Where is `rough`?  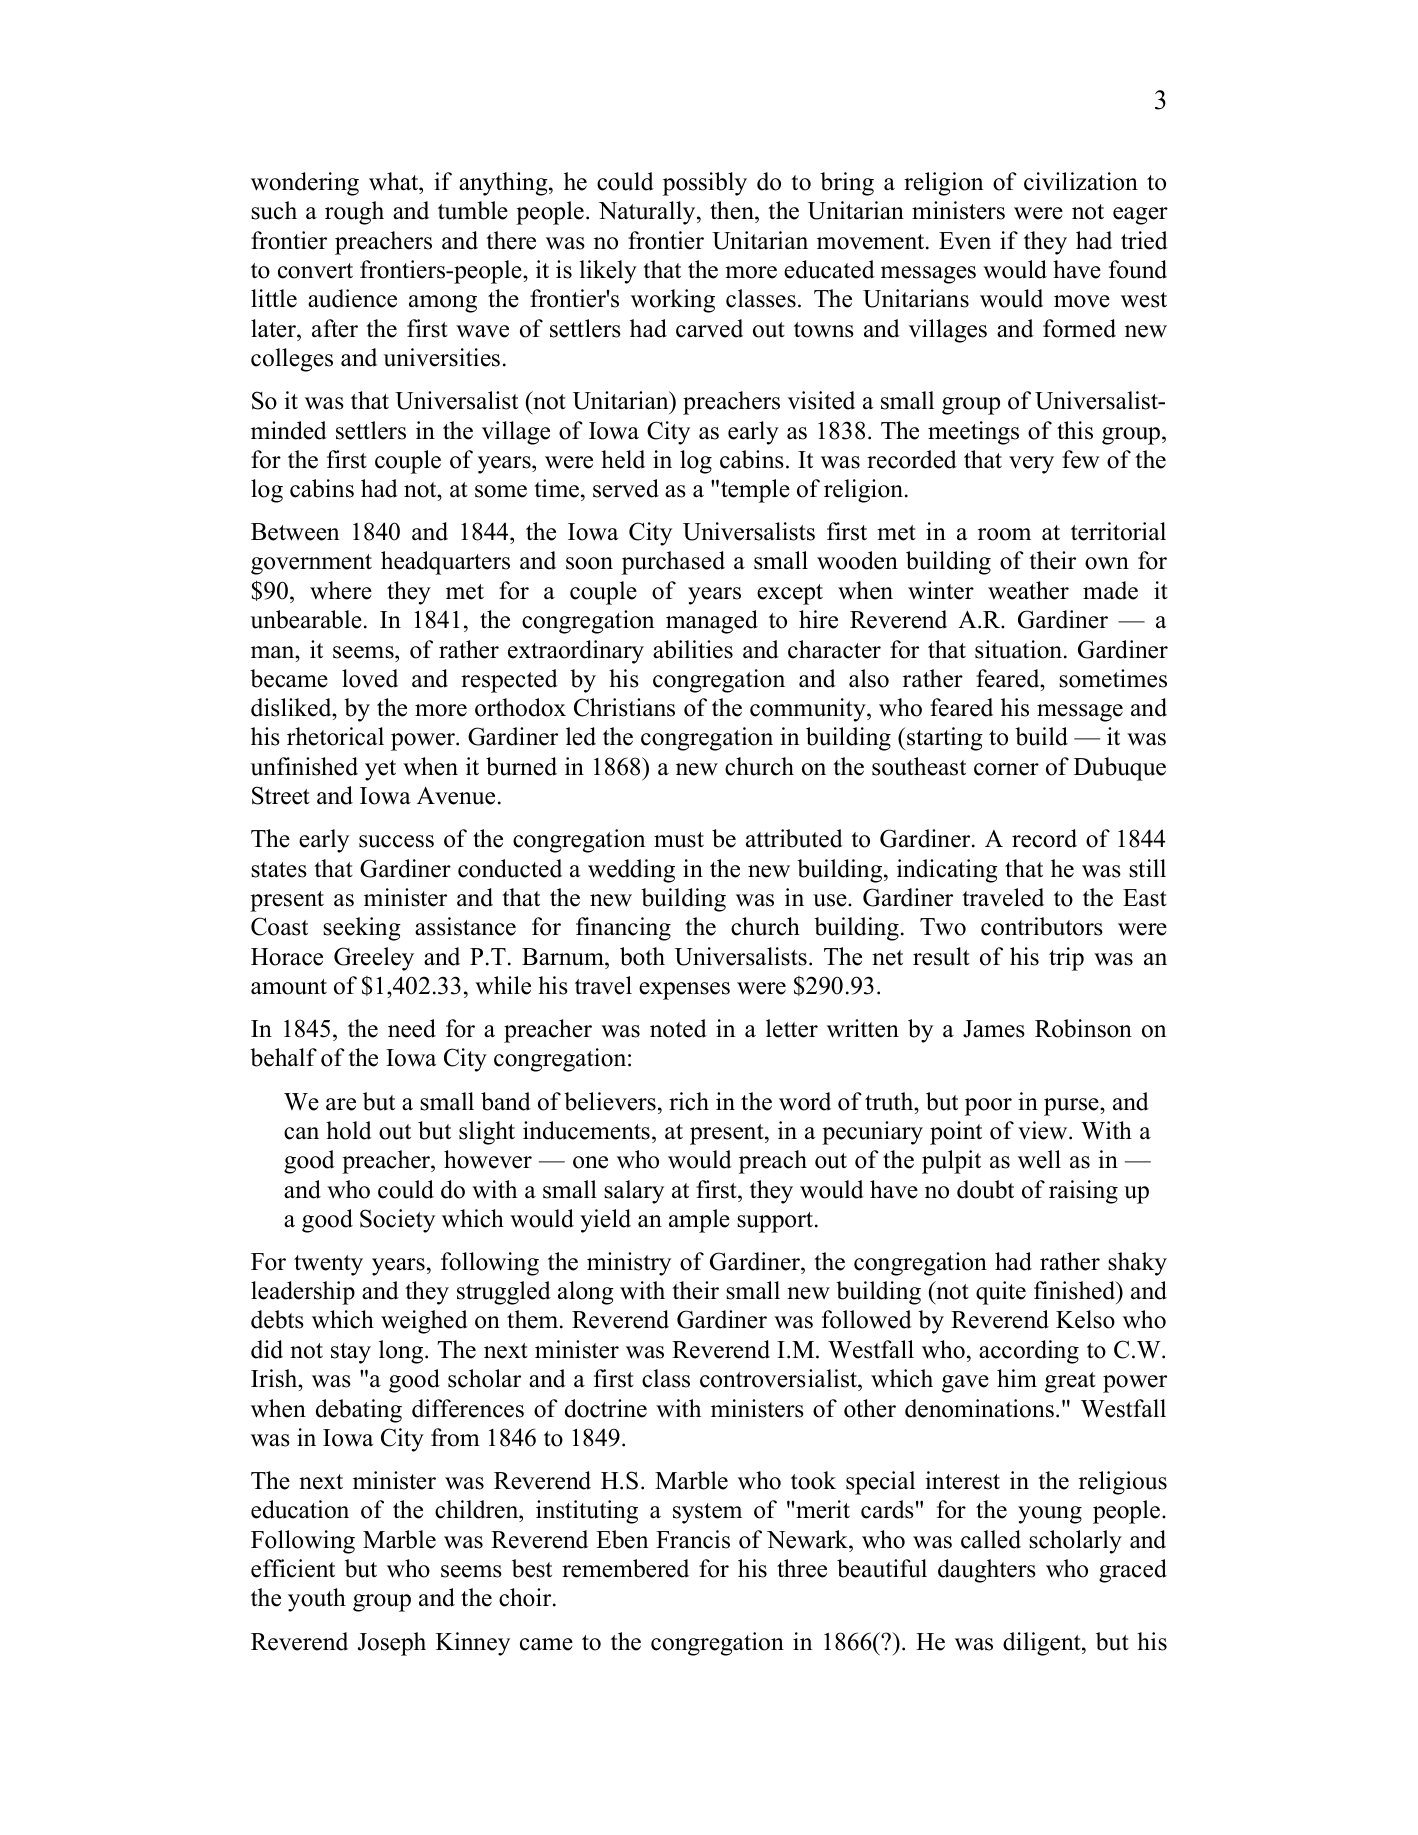 rough is located at coordinates (354, 213).
